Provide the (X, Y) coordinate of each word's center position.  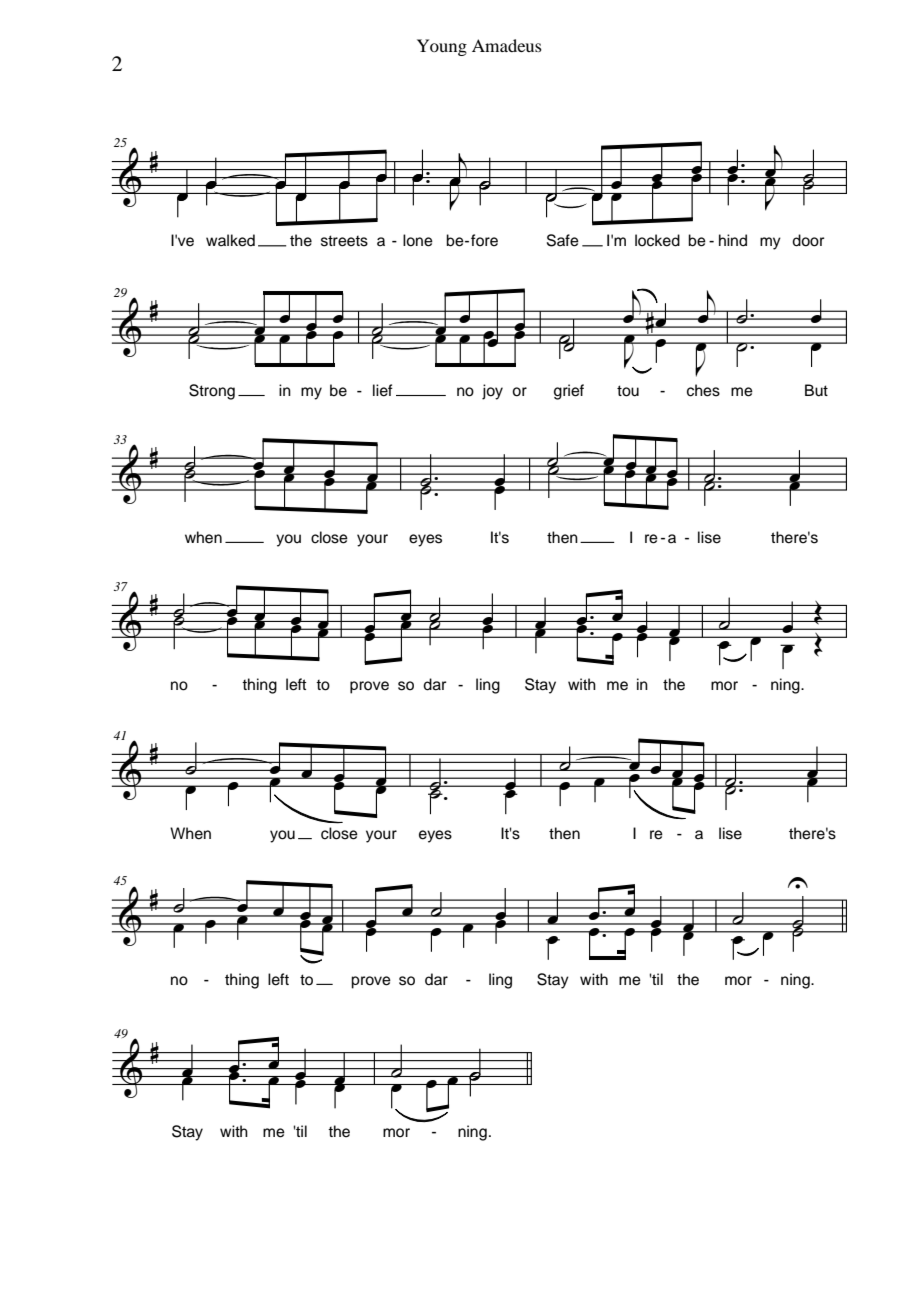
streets (344, 241)
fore (484, 240)
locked (657, 240)
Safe (563, 240)
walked (230, 240)
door (808, 240)
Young (442, 47)
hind (733, 240)
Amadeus (507, 45)
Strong (212, 392)
